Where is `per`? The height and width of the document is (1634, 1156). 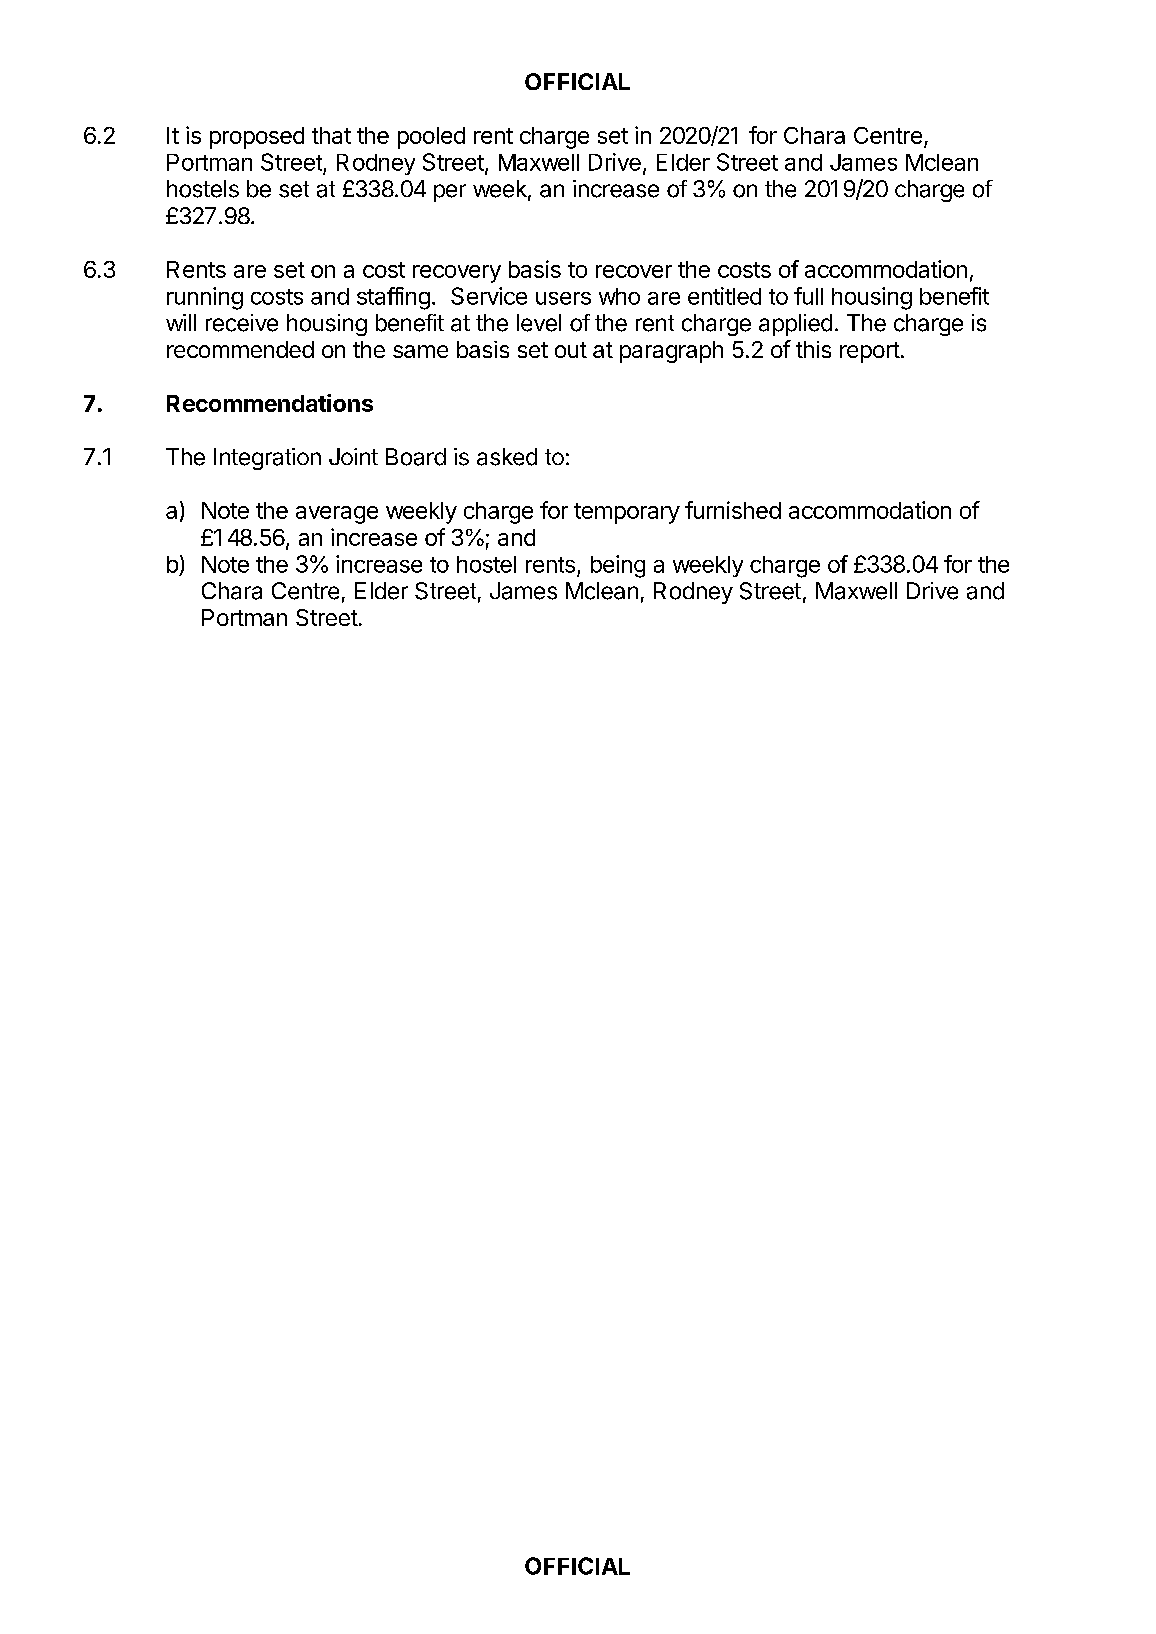 per is located at coordinates (450, 193).
